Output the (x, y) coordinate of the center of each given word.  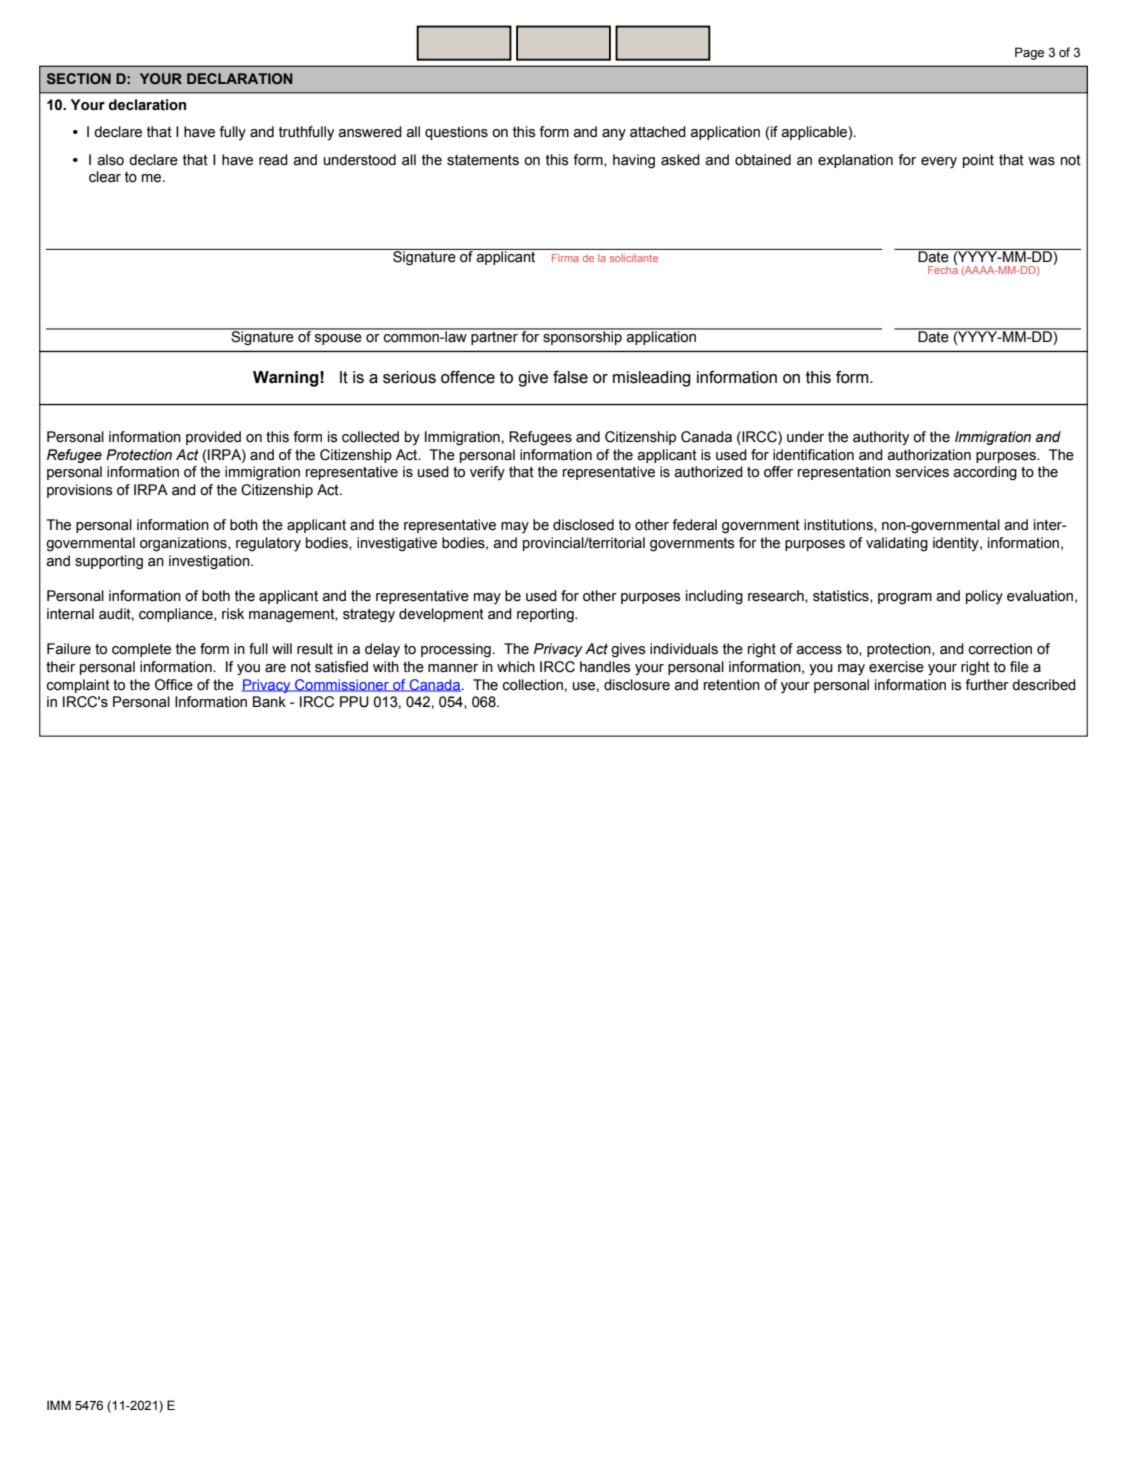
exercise (896, 667)
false (570, 377)
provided (213, 438)
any (614, 134)
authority (881, 438)
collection (533, 685)
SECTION (79, 78)
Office (174, 685)
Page (1029, 53)
